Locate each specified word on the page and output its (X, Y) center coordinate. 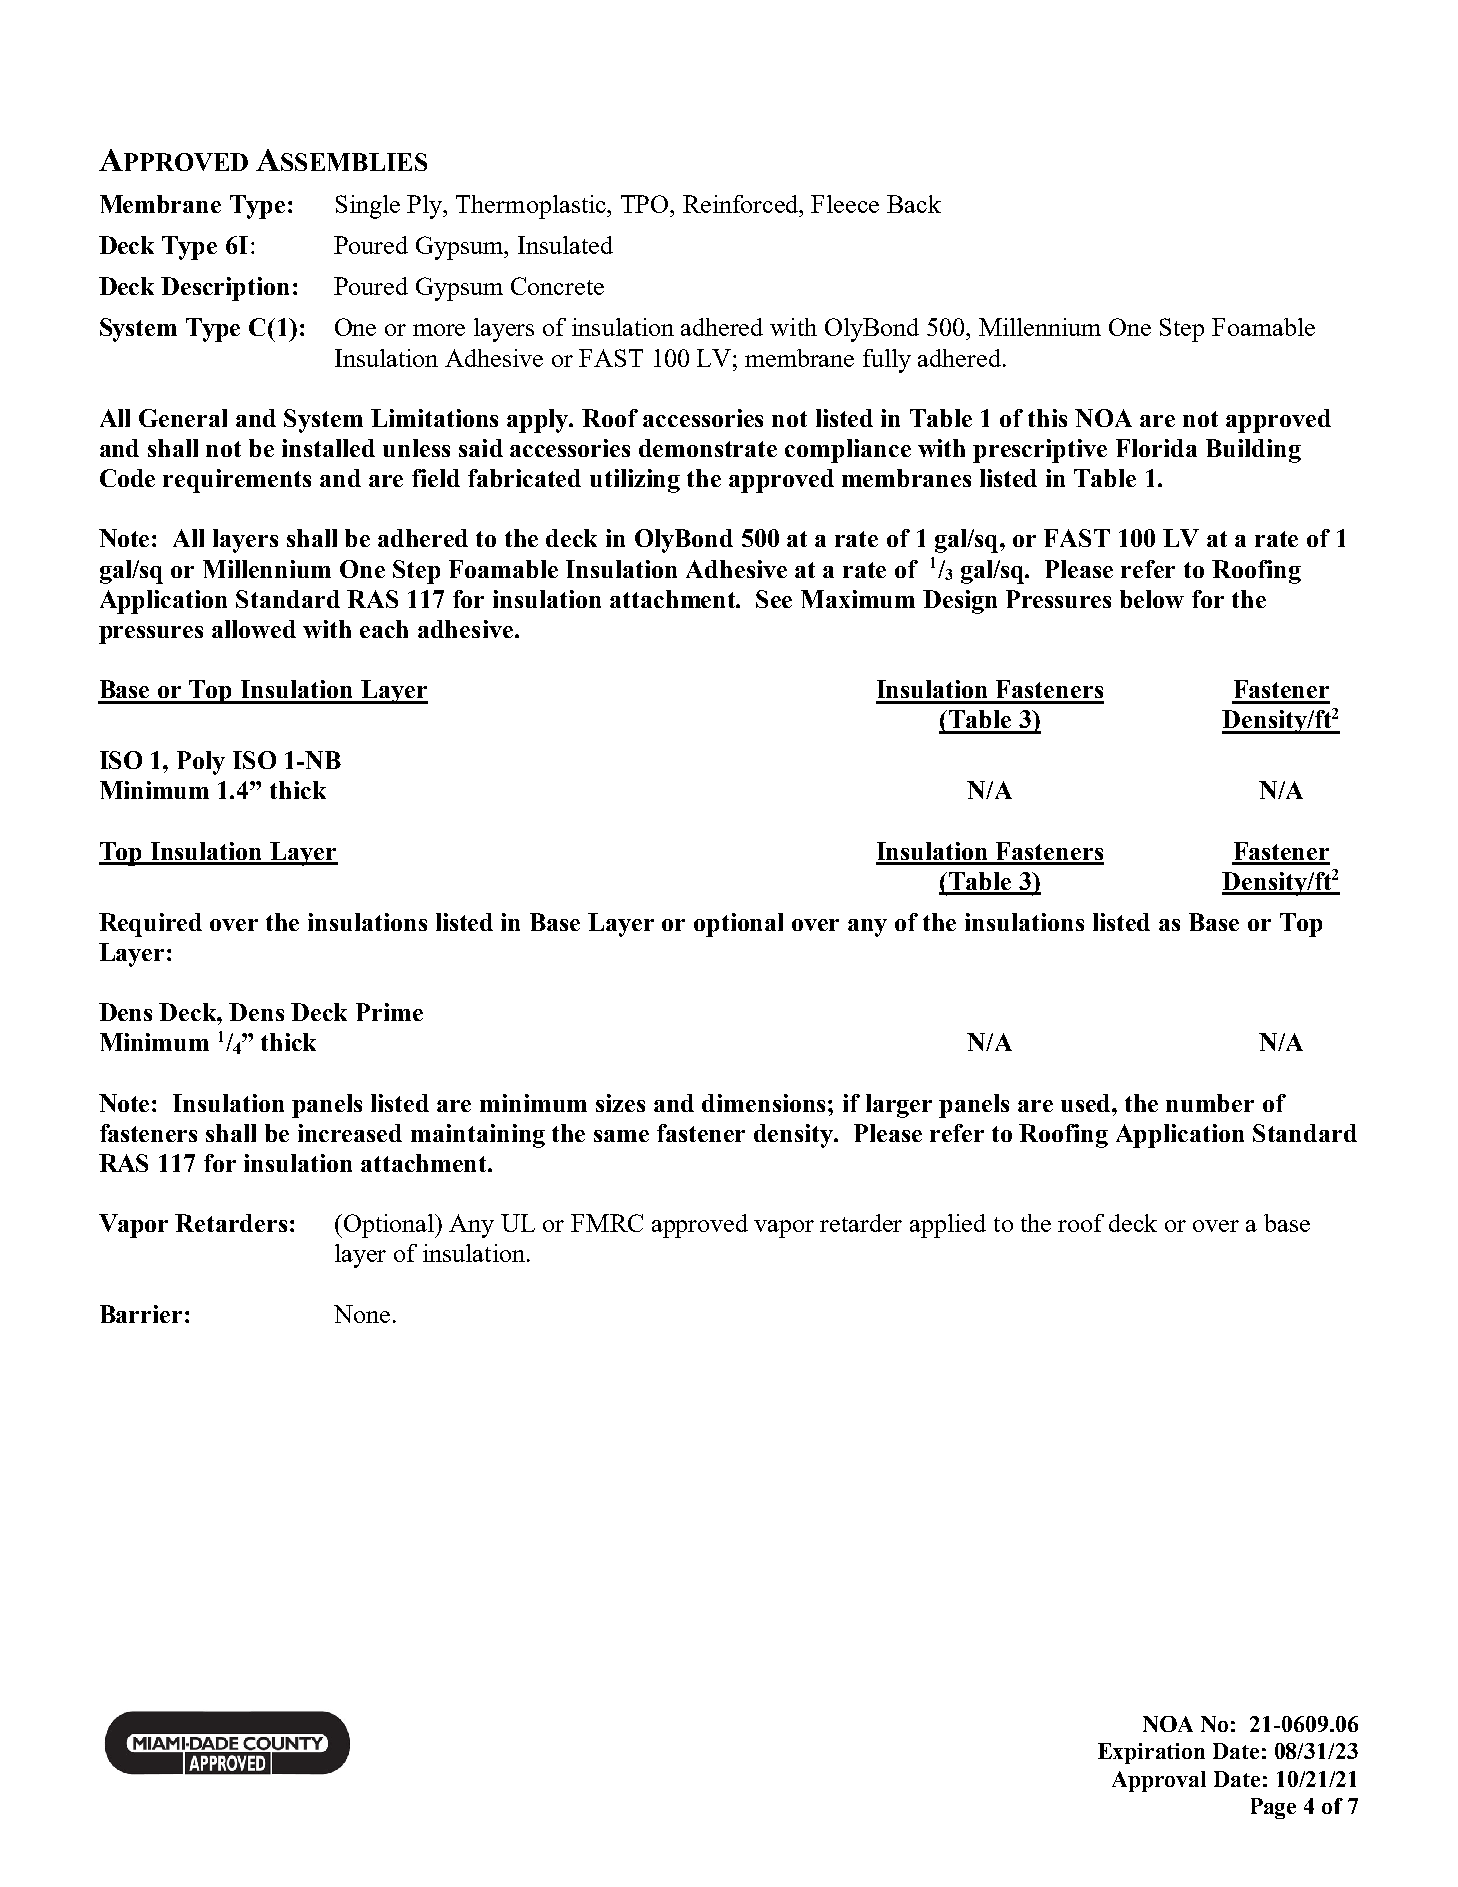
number (1210, 1103)
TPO (646, 204)
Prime (389, 1012)
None (362, 1314)
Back (914, 204)
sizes (620, 1103)
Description (225, 289)
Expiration (1151, 1753)
